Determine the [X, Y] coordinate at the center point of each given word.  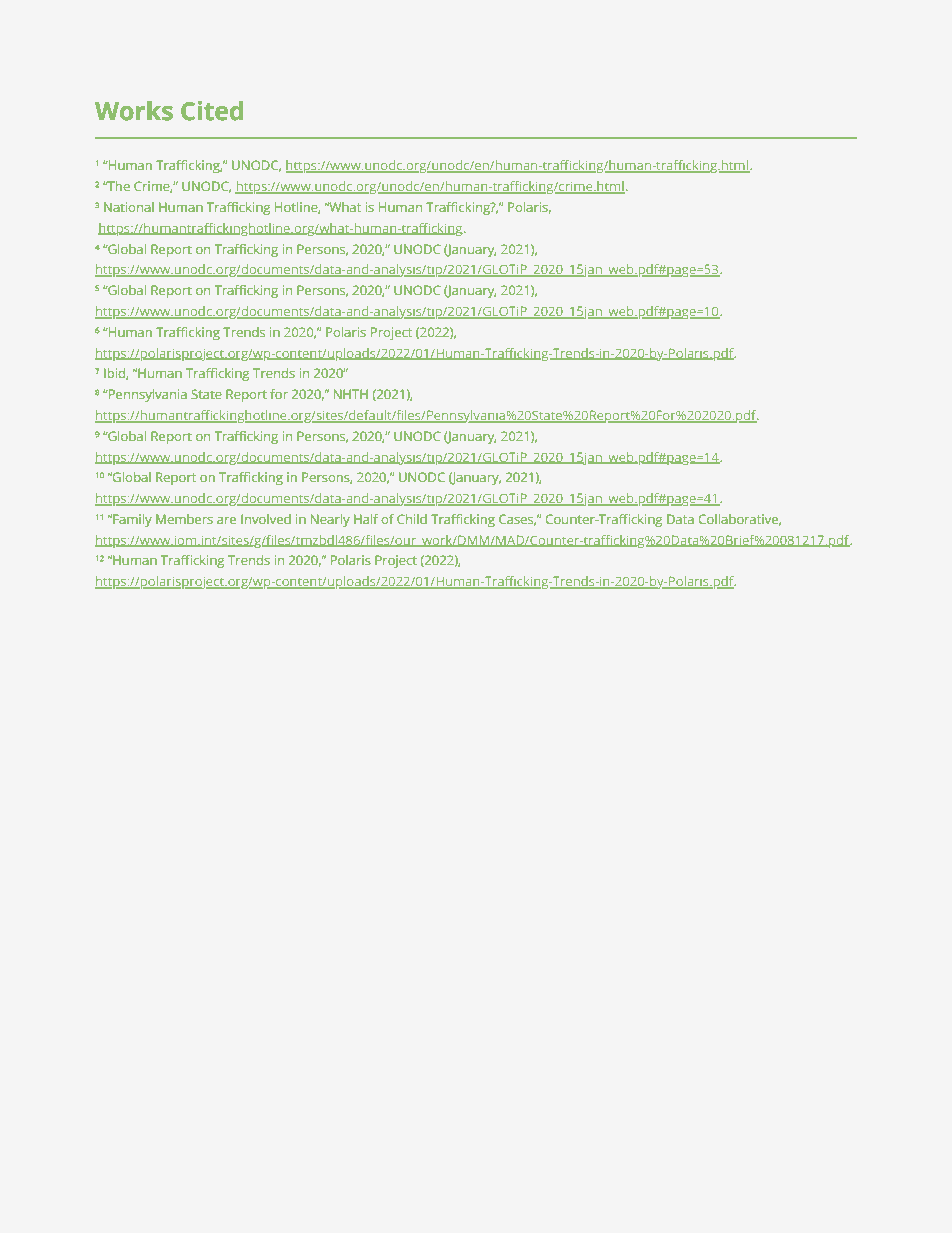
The [117, 186]
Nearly [330, 520]
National [129, 207]
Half [366, 519]
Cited [212, 111]
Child [412, 519]
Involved [266, 519]
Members [184, 519]
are [226, 520]
